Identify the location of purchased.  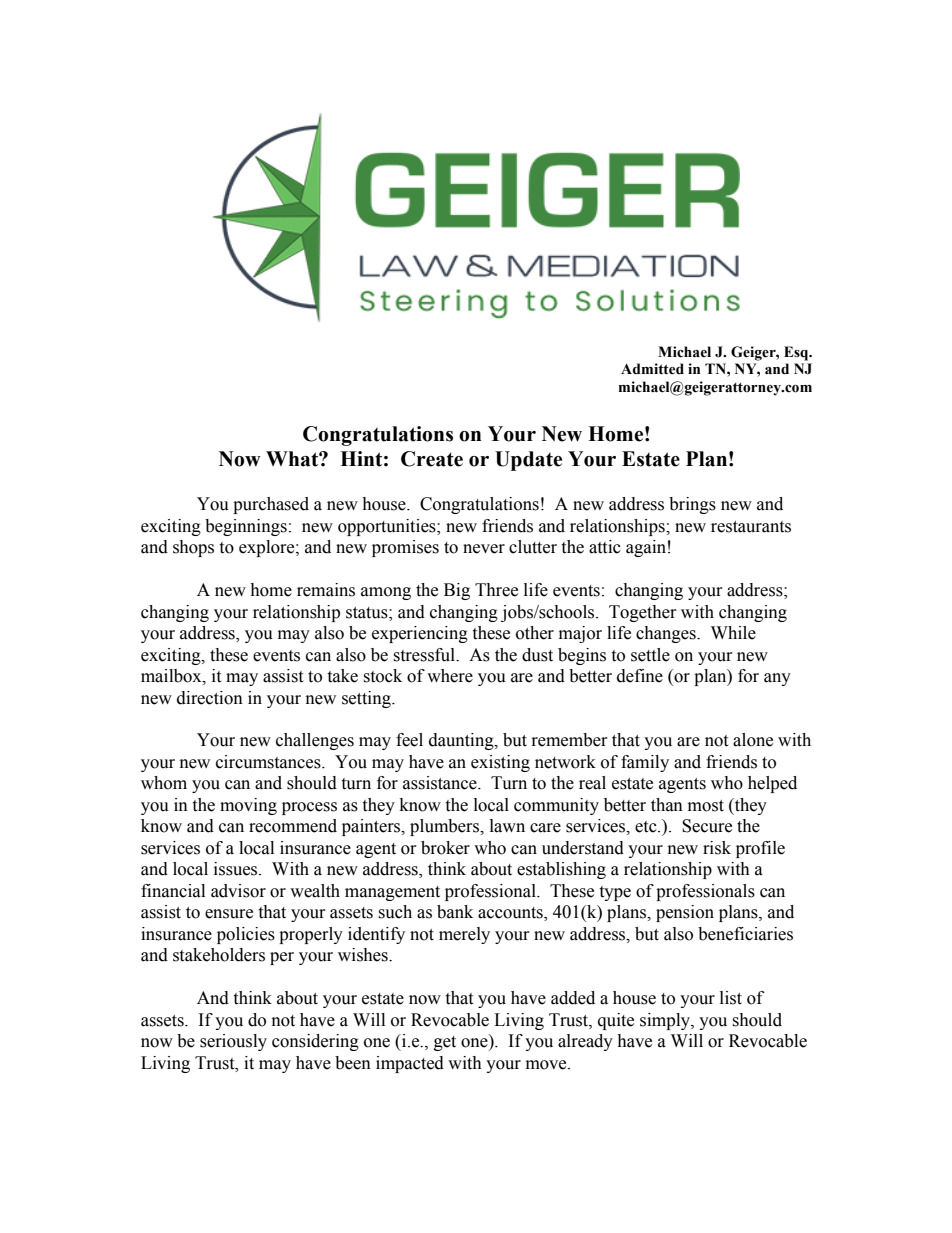
(271, 505).
